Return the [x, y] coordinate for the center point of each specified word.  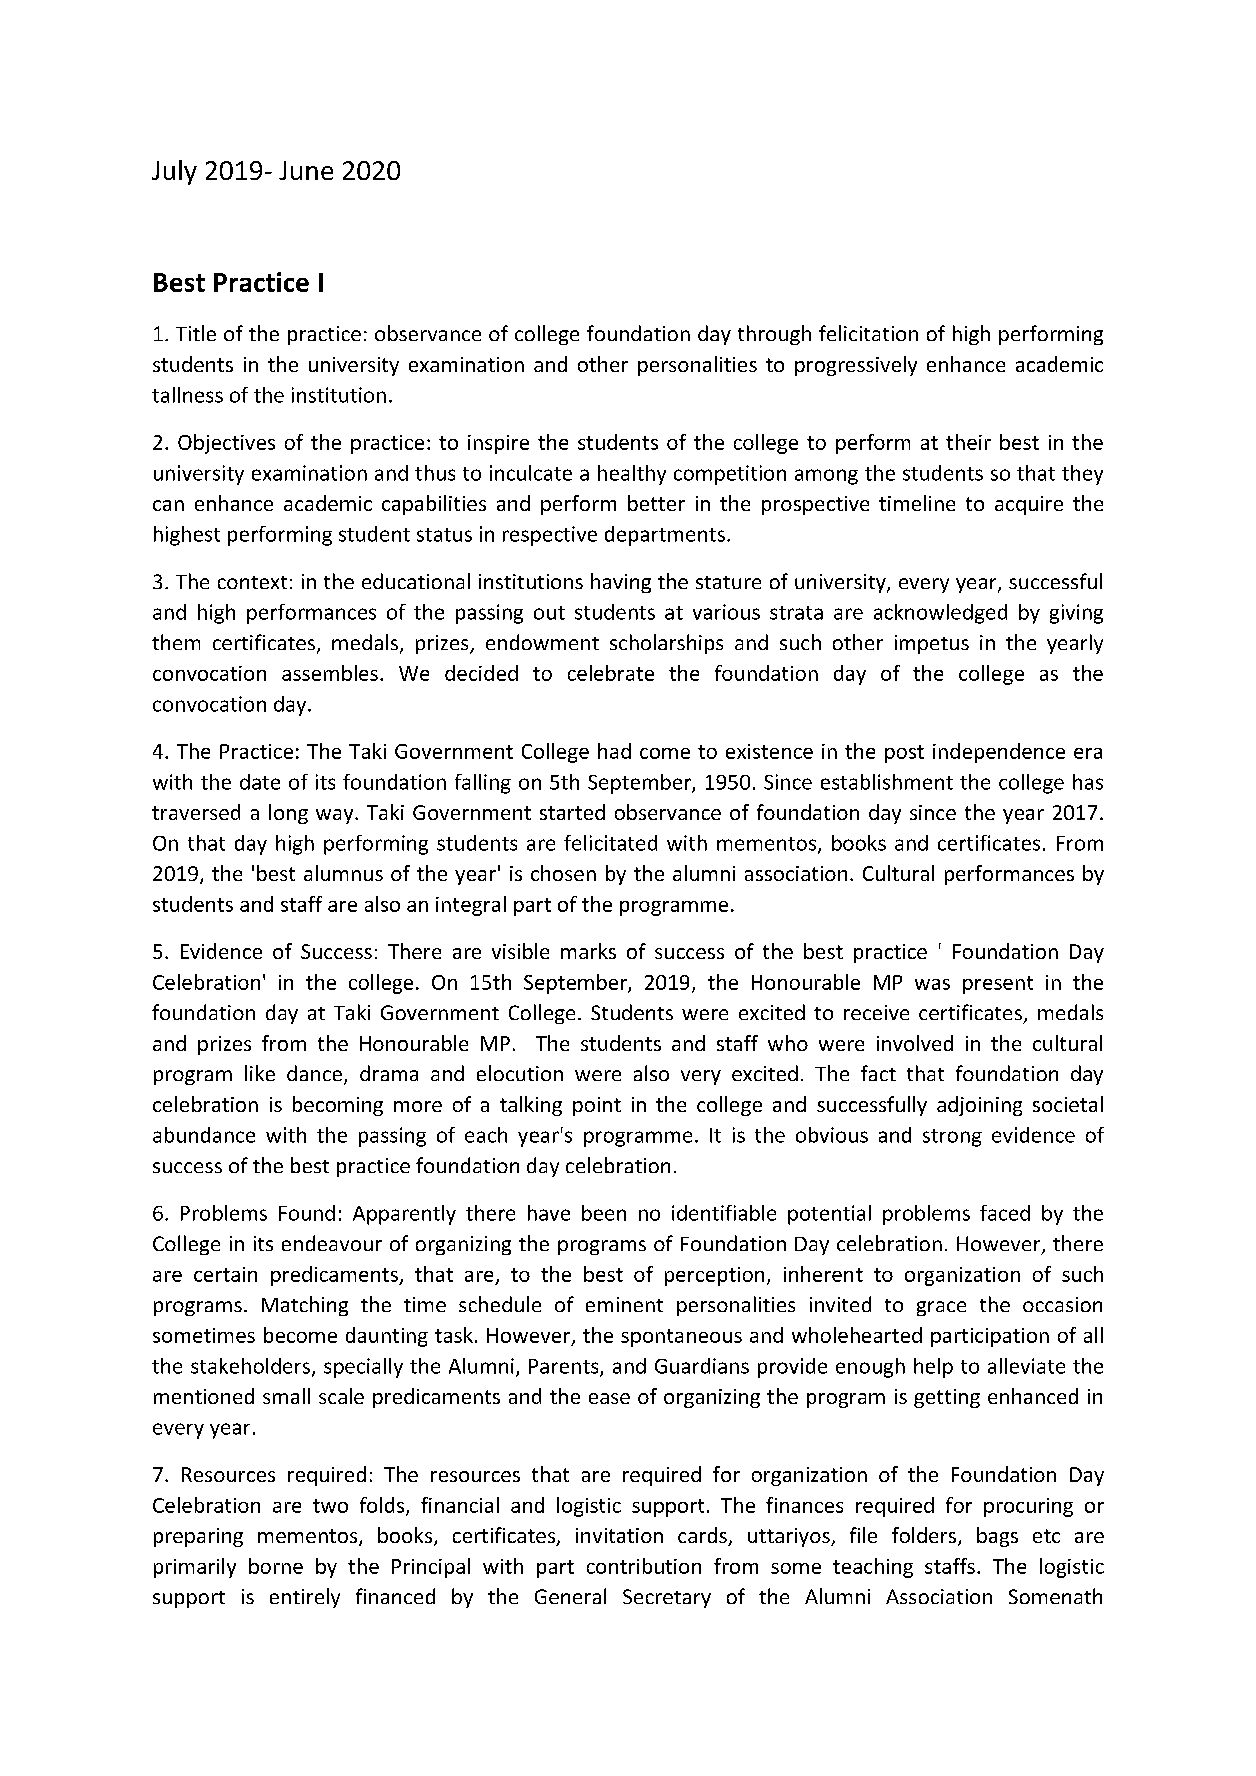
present [998, 985]
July [174, 172]
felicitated [610, 843]
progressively [856, 366]
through [774, 335]
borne [276, 1566]
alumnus [343, 873]
